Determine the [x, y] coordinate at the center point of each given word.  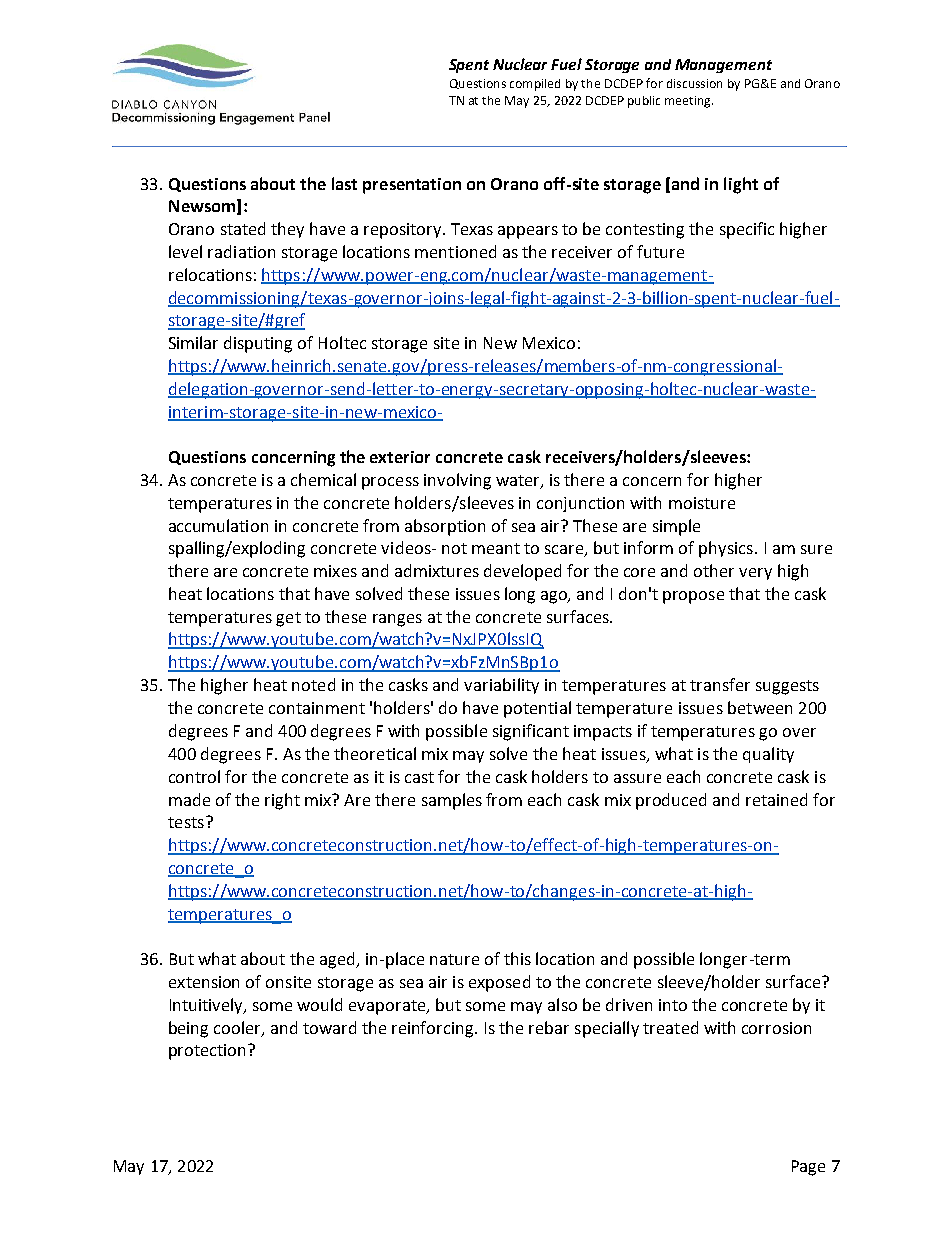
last [344, 183]
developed [522, 572]
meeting [689, 102]
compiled [535, 85]
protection [209, 1052]
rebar [549, 1027]
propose [693, 597]
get [288, 619]
